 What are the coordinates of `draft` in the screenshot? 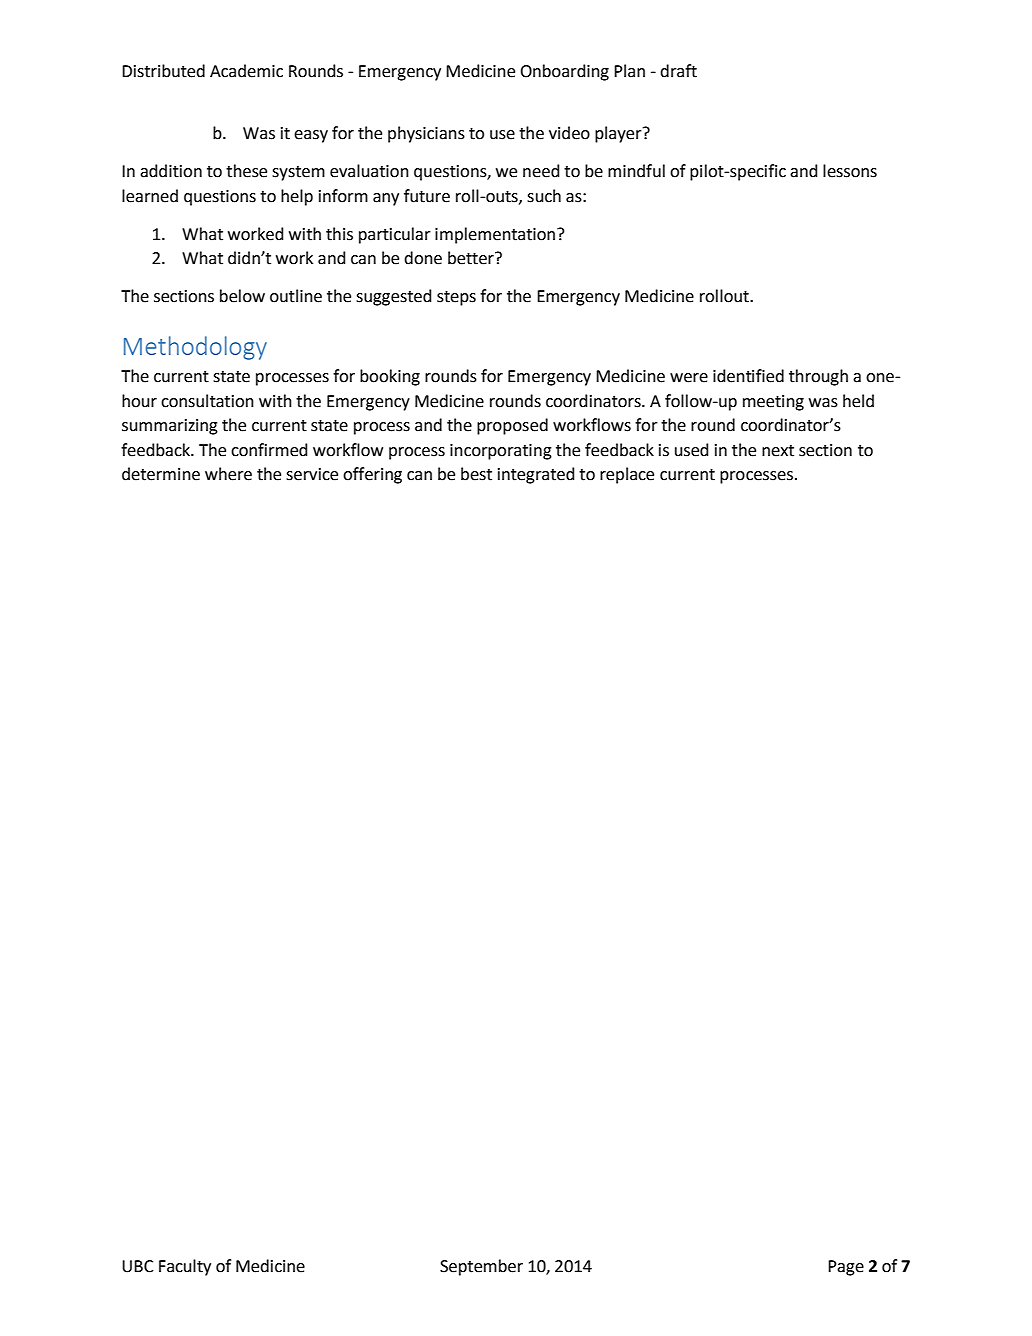 It's located at (678, 71).
